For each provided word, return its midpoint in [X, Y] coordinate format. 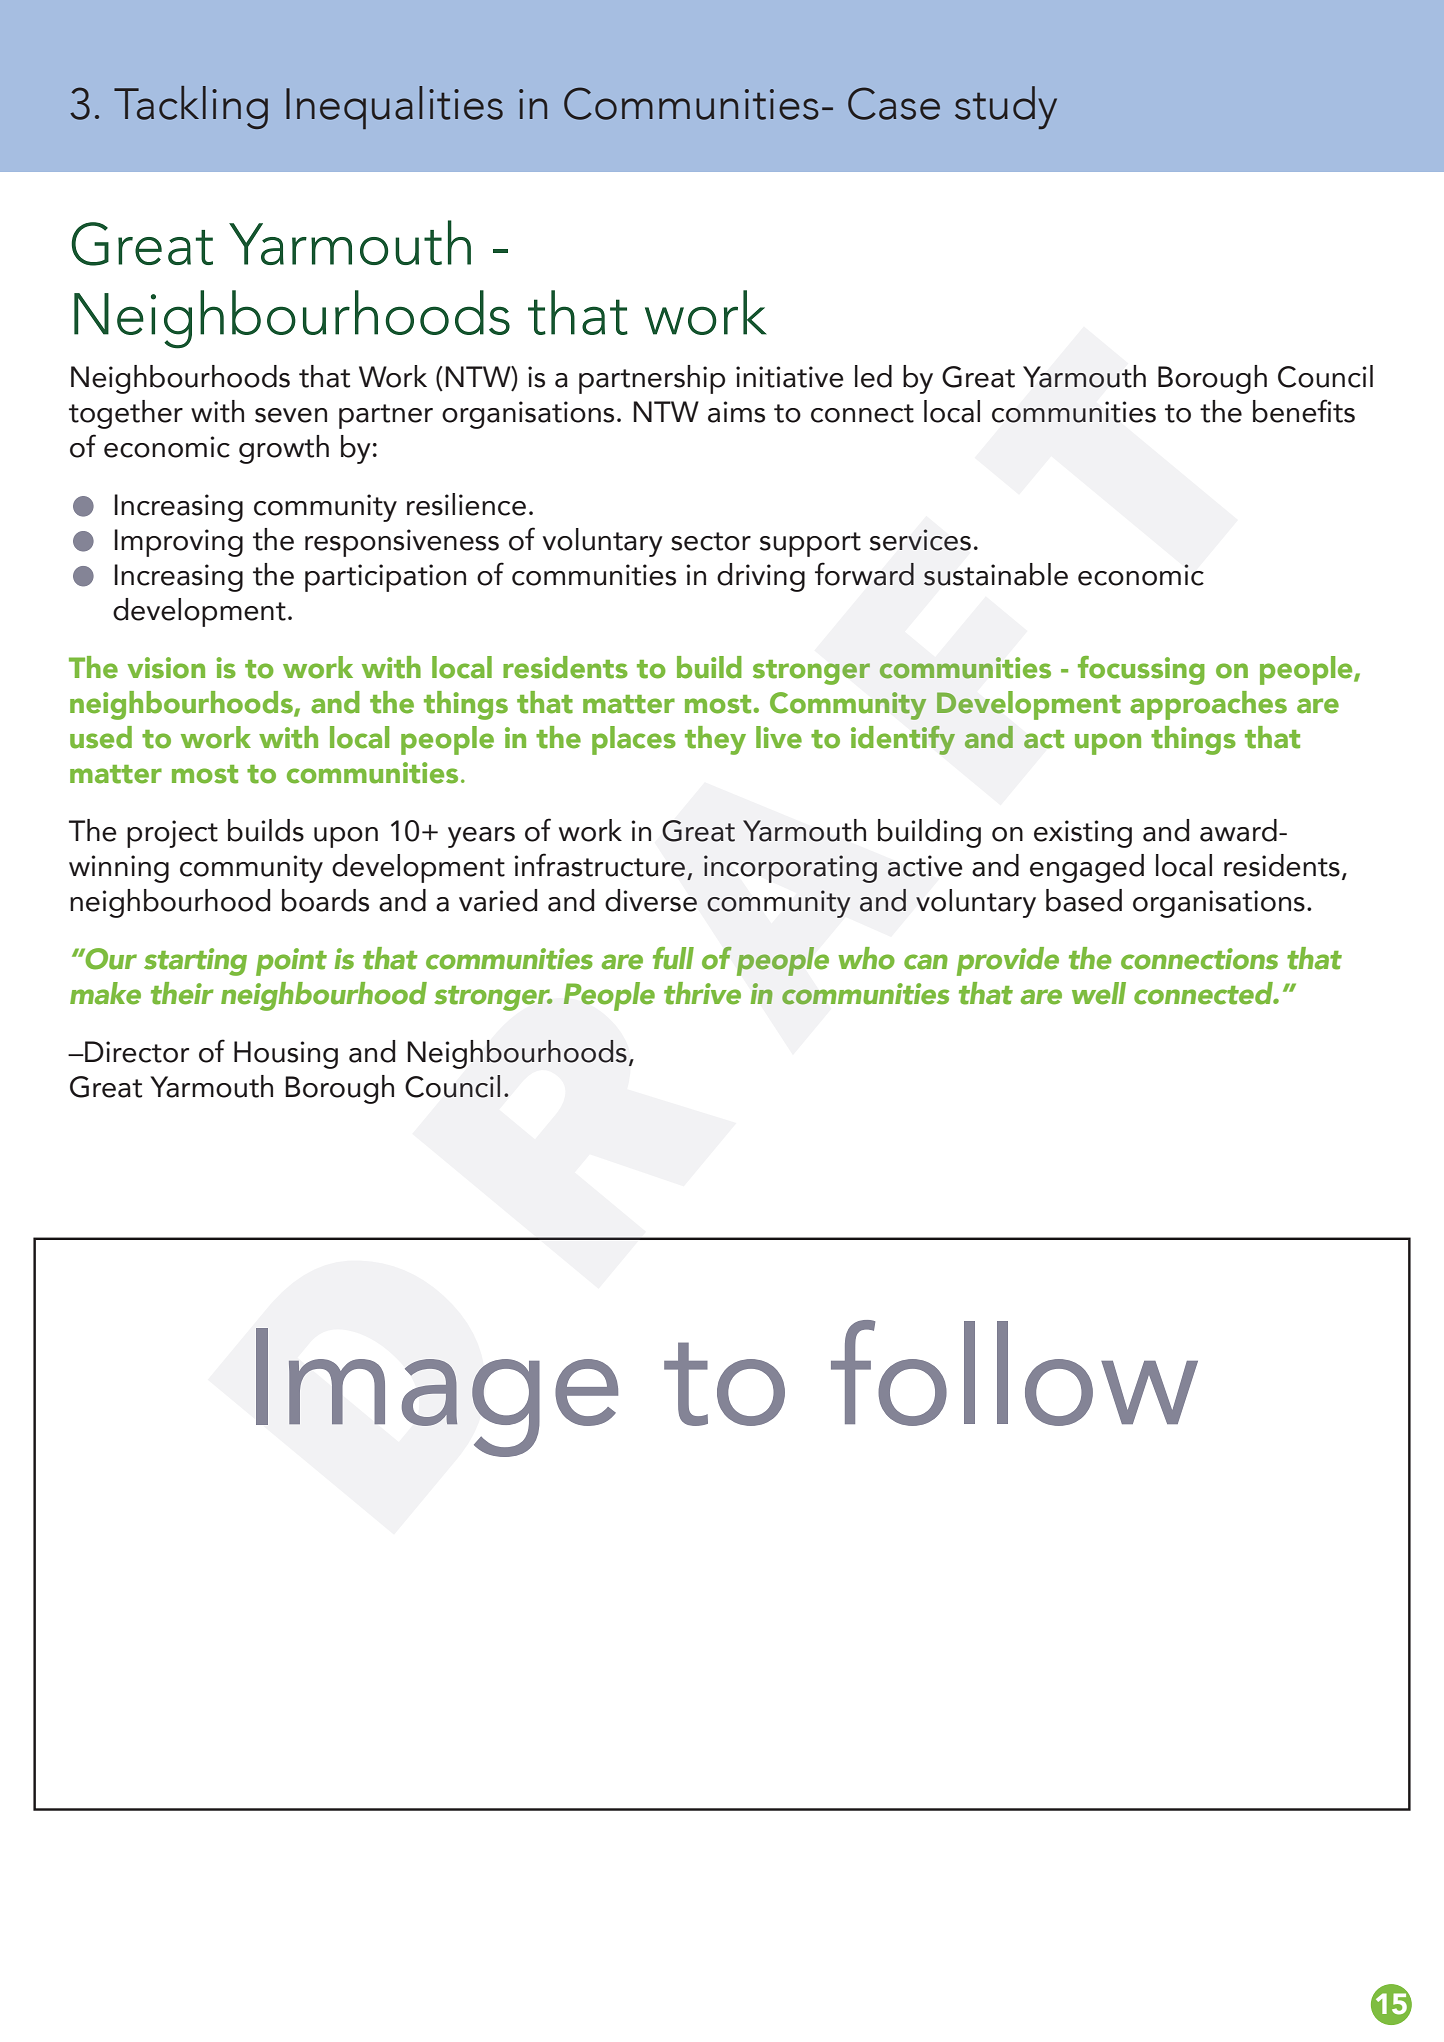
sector [711, 541]
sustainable [996, 574]
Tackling [191, 107]
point [291, 962]
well [1099, 993]
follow [1014, 1373]
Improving [178, 543]
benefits [1304, 411]
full [673, 958]
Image [437, 1392]
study [1006, 107]
